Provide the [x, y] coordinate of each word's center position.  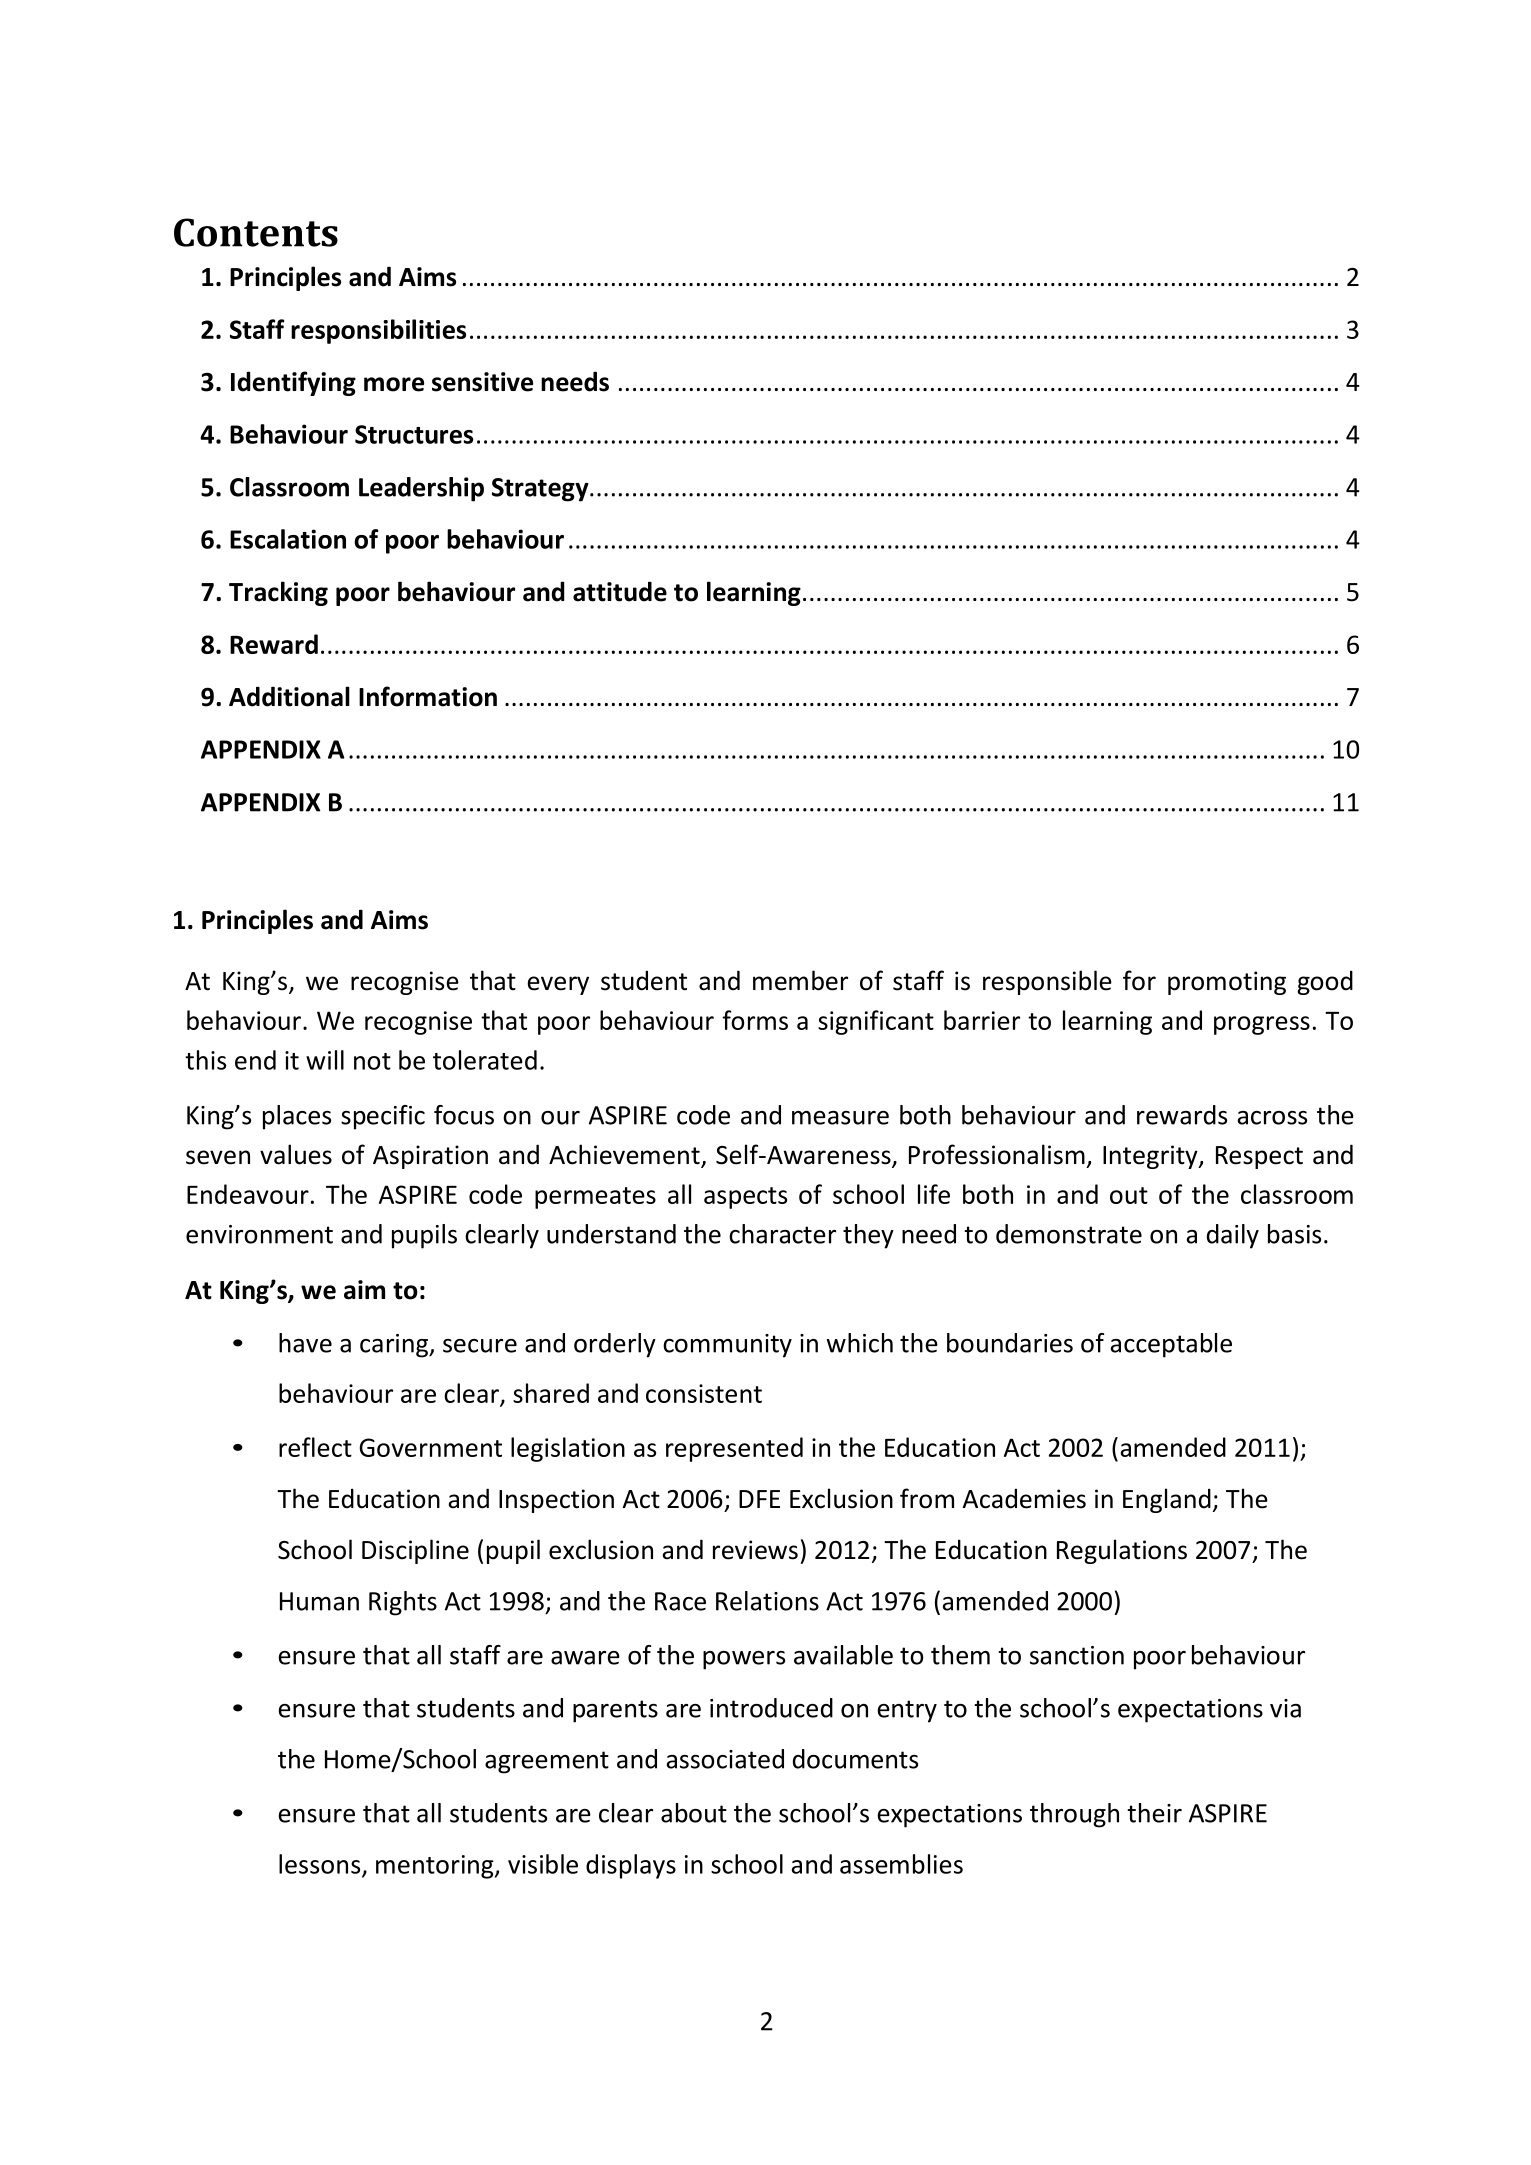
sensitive [482, 382]
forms [755, 1020]
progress [1262, 1025]
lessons [321, 1865]
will [325, 1060]
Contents [256, 232]
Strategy [541, 490]
